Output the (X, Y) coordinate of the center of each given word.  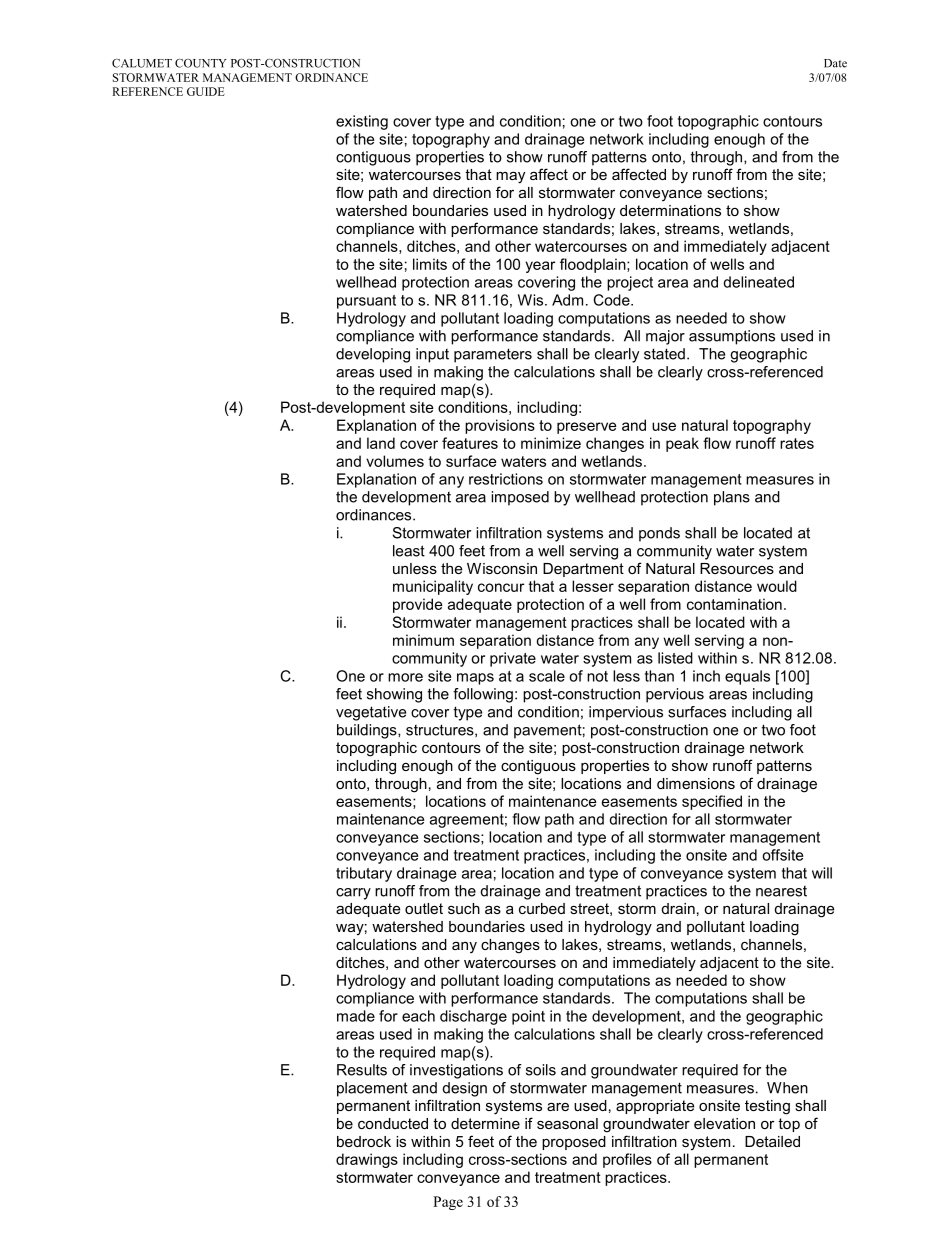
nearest (781, 891)
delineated (758, 282)
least (409, 551)
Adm (567, 300)
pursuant (366, 302)
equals (747, 677)
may (510, 177)
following (483, 695)
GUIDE (206, 91)
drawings (367, 1160)
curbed (542, 908)
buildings (368, 731)
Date (835, 63)
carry (353, 894)
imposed (520, 498)
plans (732, 498)
